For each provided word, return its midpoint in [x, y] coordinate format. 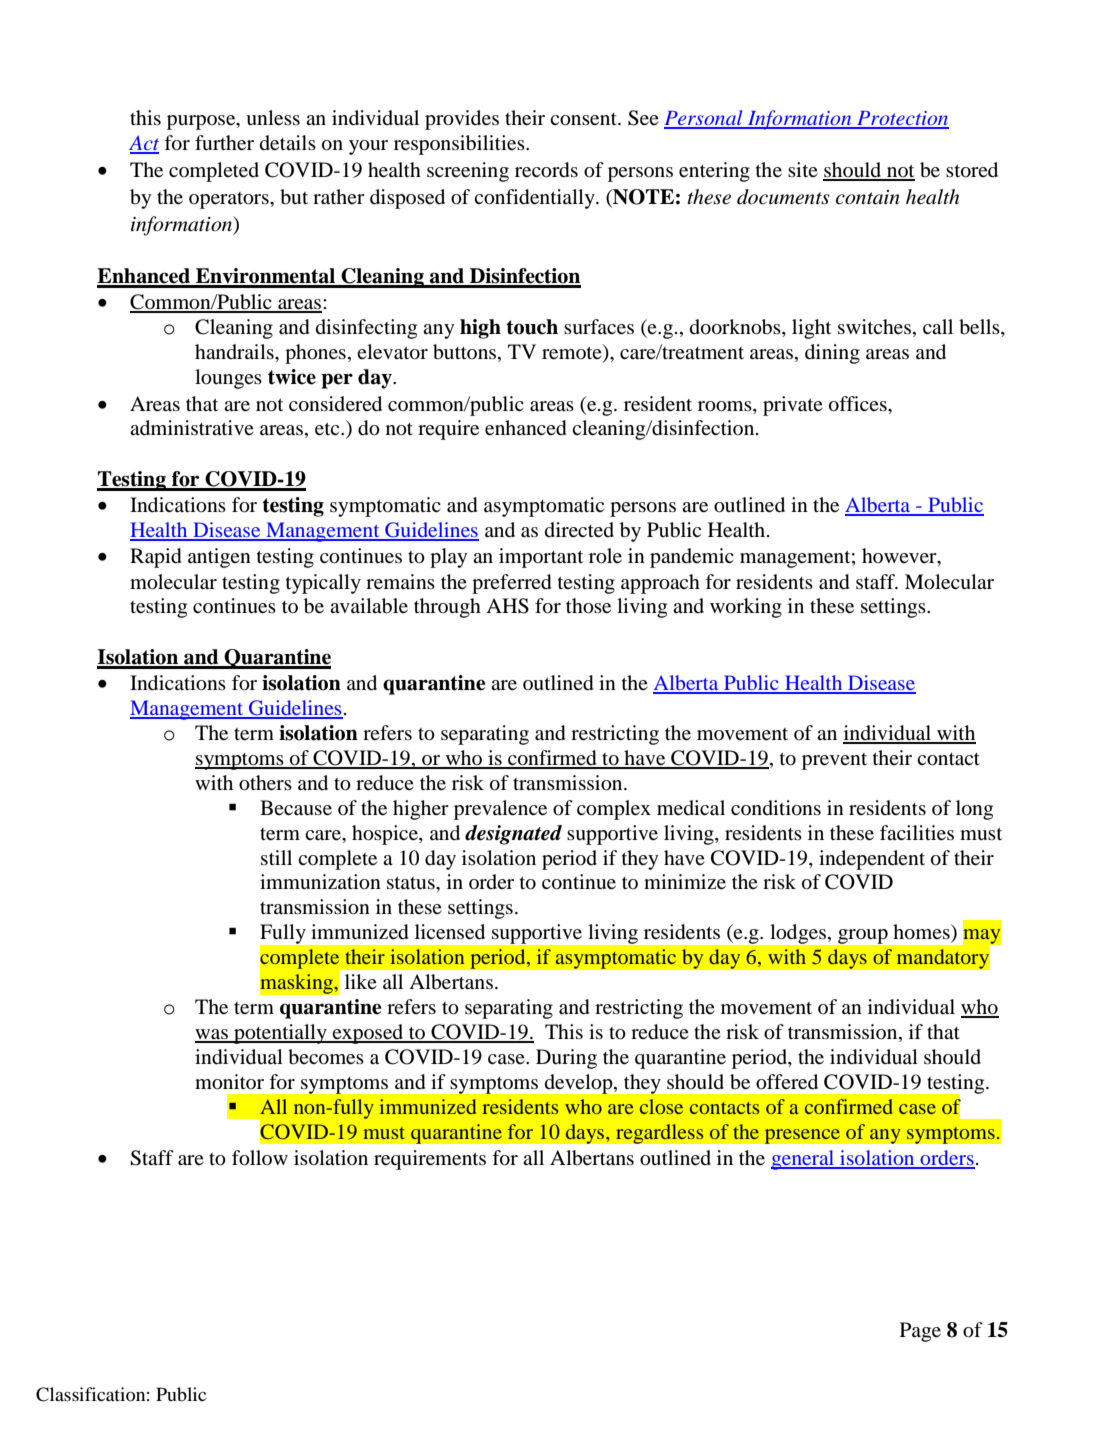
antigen [219, 558]
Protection [902, 119]
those [588, 606]
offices [859, 404]
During [566, 1059]
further [224, 143]
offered [787, 1082]
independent [872, 860]
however [900, 557]
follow [260, 1158]
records [546, 170]
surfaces [599, 327]
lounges [228, 379]
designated [513, 835]
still [276, 857]
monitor [229, 1082]
